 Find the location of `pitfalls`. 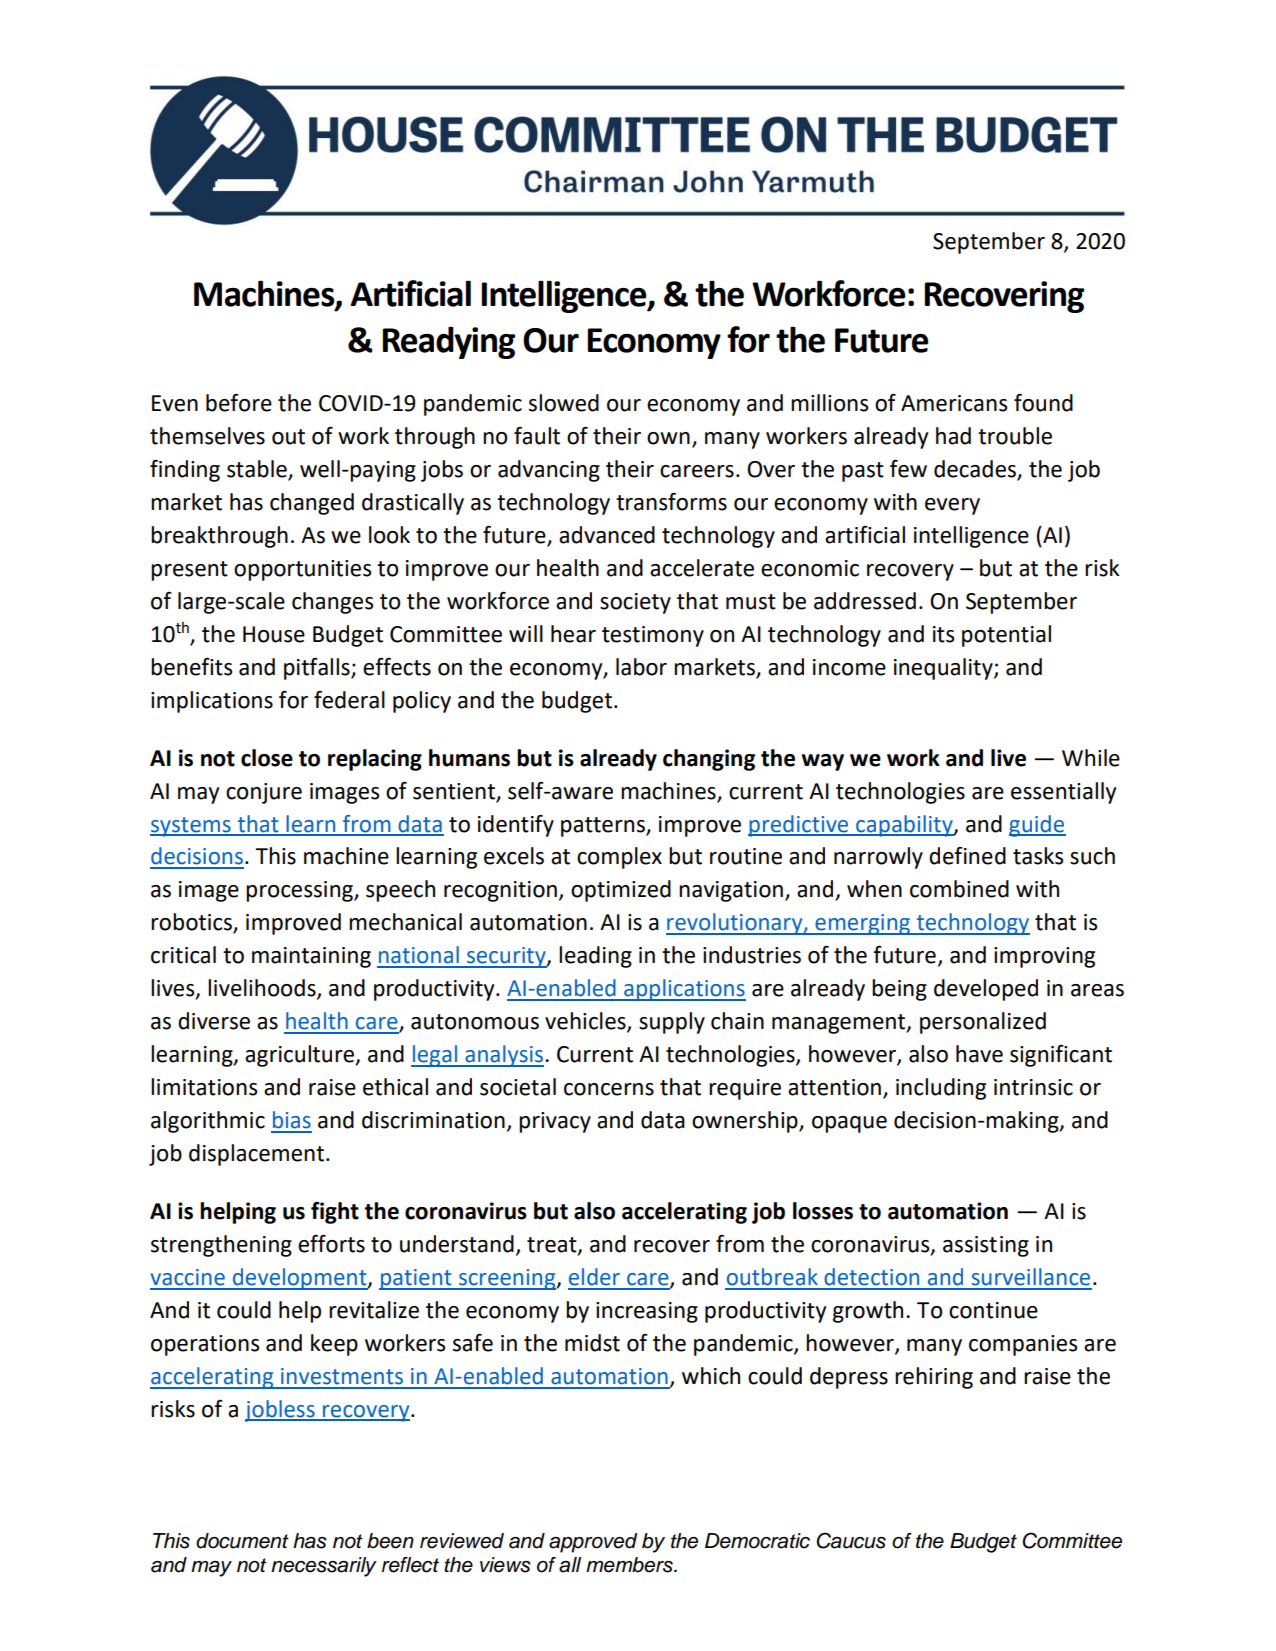

pitfalls is located at coordinates (318, 669).
